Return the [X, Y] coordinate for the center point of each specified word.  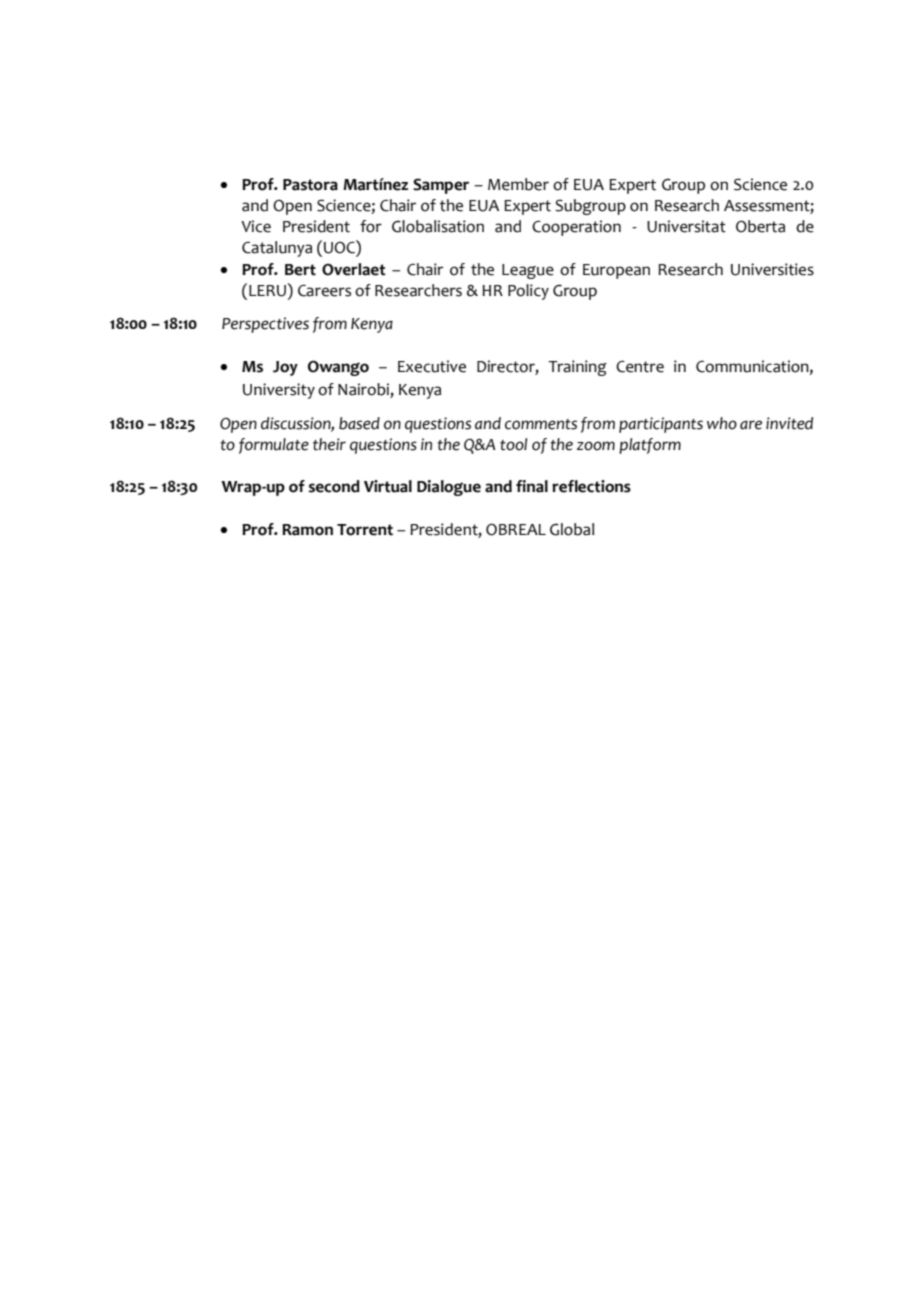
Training [577, 368]
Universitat [686, 226]
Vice [256, 226]
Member [518, 184]
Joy [285, 368]
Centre [640, 366]
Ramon [307, 530]
